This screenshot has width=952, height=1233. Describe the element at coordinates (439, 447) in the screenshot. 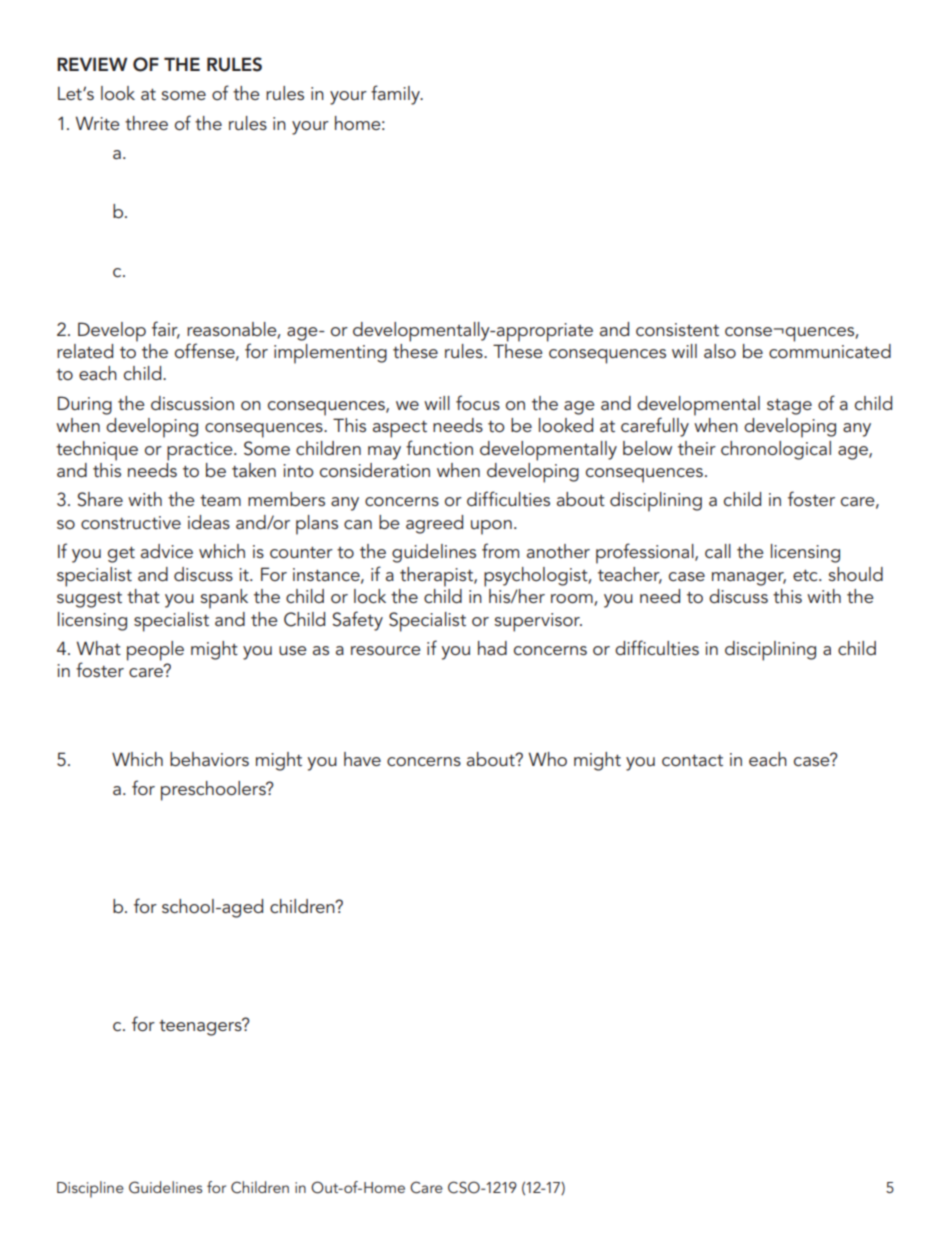

I see `function` at that location.
